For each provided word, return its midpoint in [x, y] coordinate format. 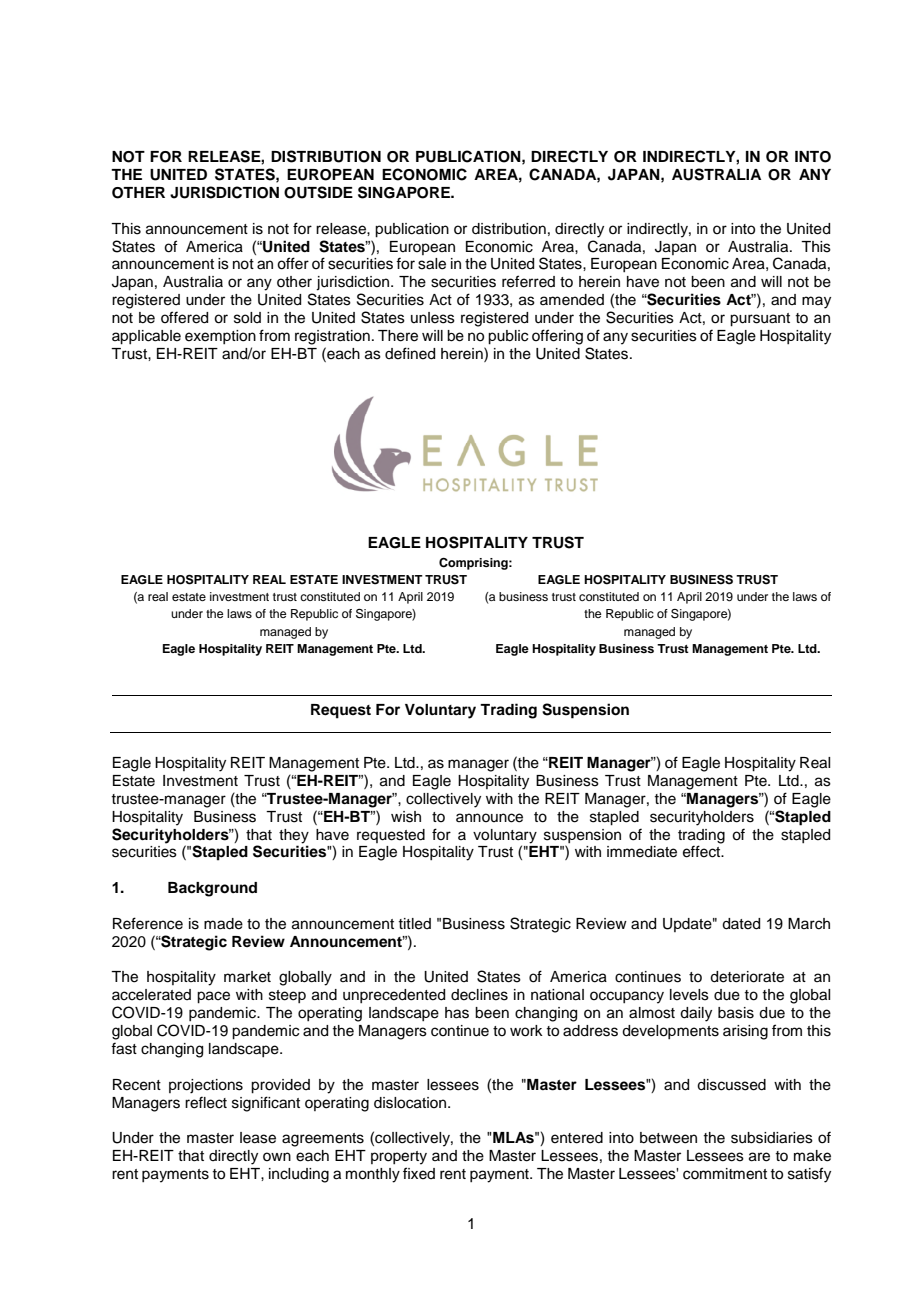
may [816, 302]
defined [410, 353]
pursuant [760, 320]
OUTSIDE [318, 192]
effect [703, 851]
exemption [220, 337]
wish [406, 817]
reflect [206, 1102]
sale [432, 264]
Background [212, 889]
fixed [419, 1173]
